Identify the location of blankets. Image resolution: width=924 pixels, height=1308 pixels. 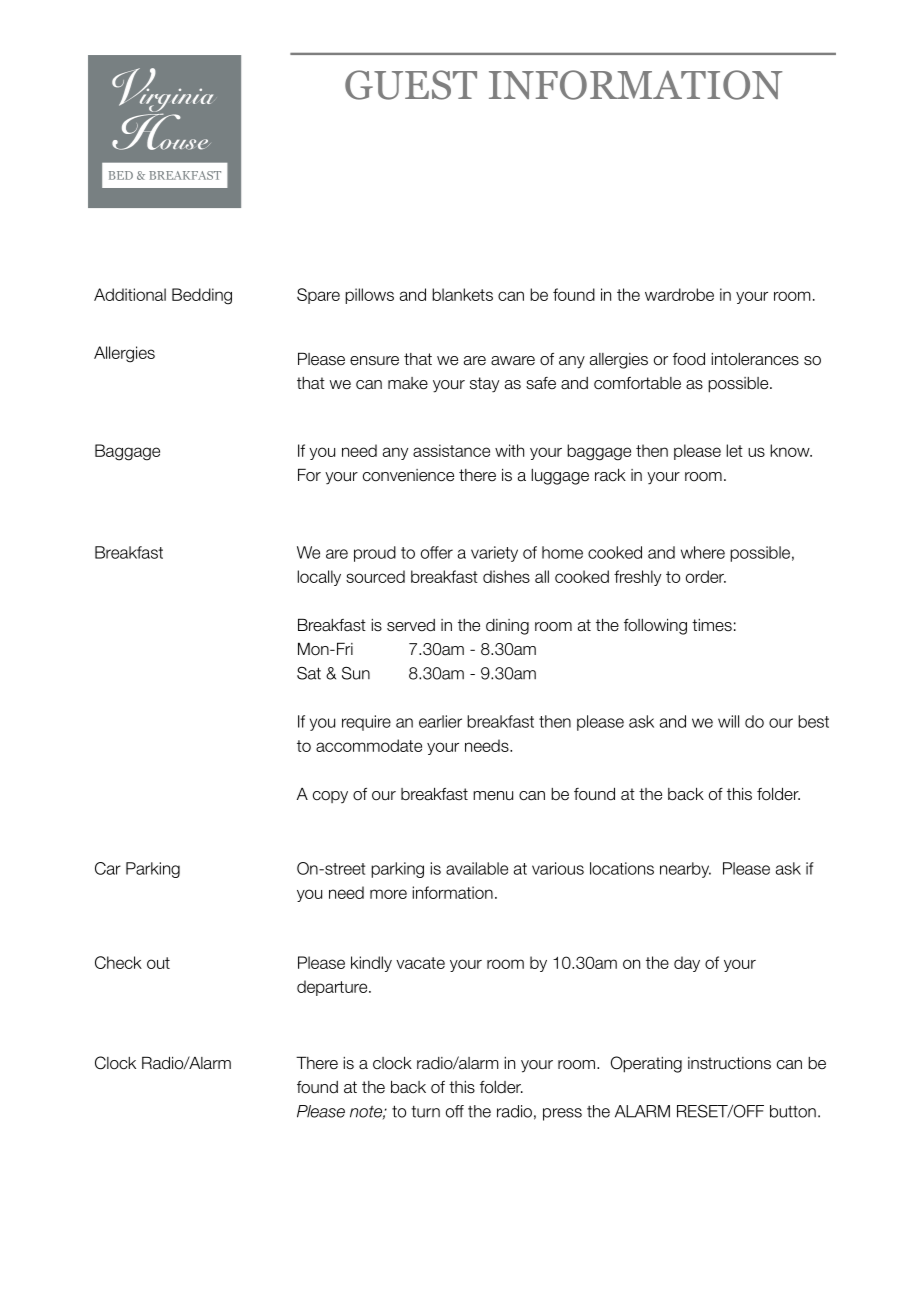
(462, 294).
